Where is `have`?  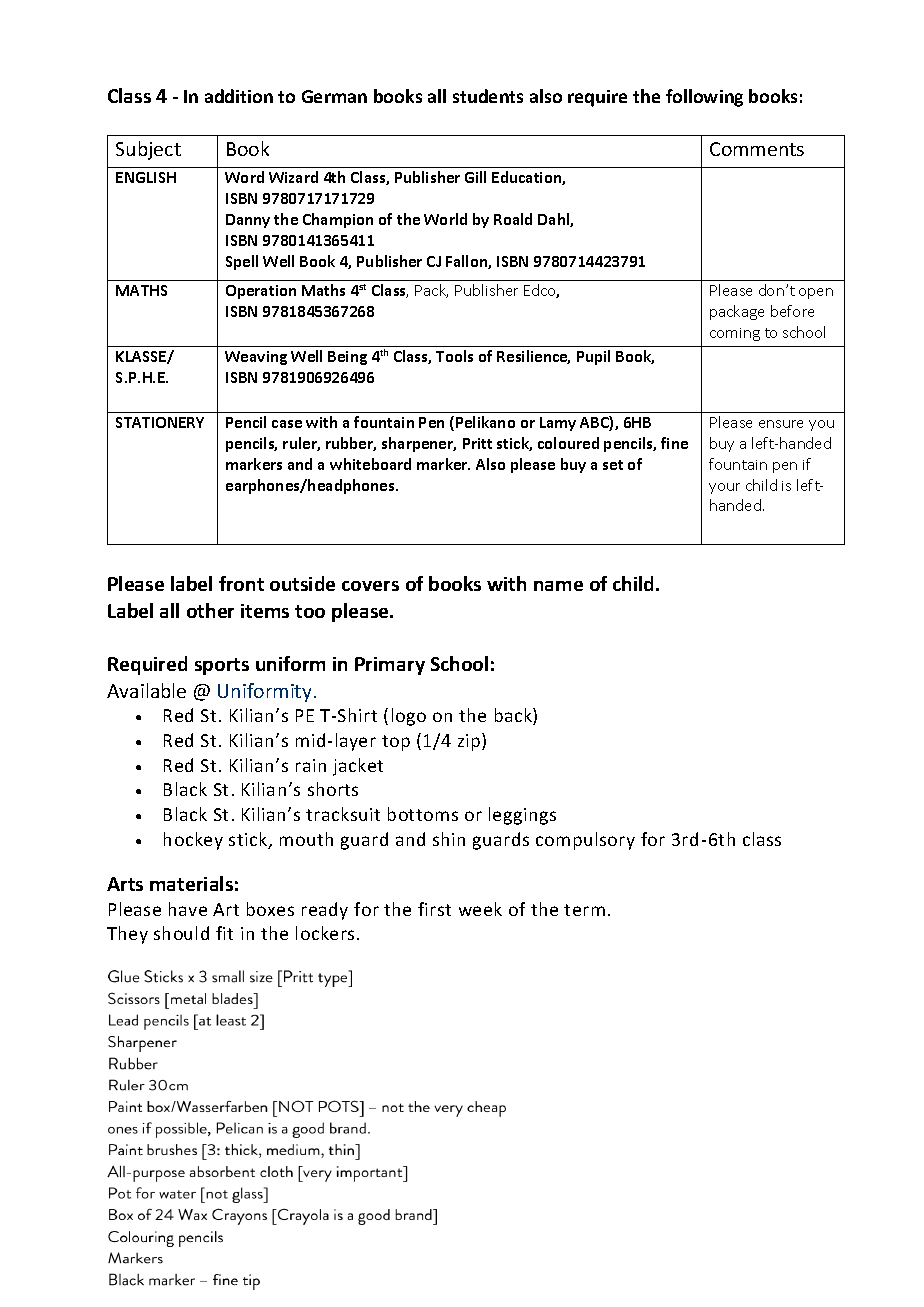 have is located at coordinates (188, 909).
